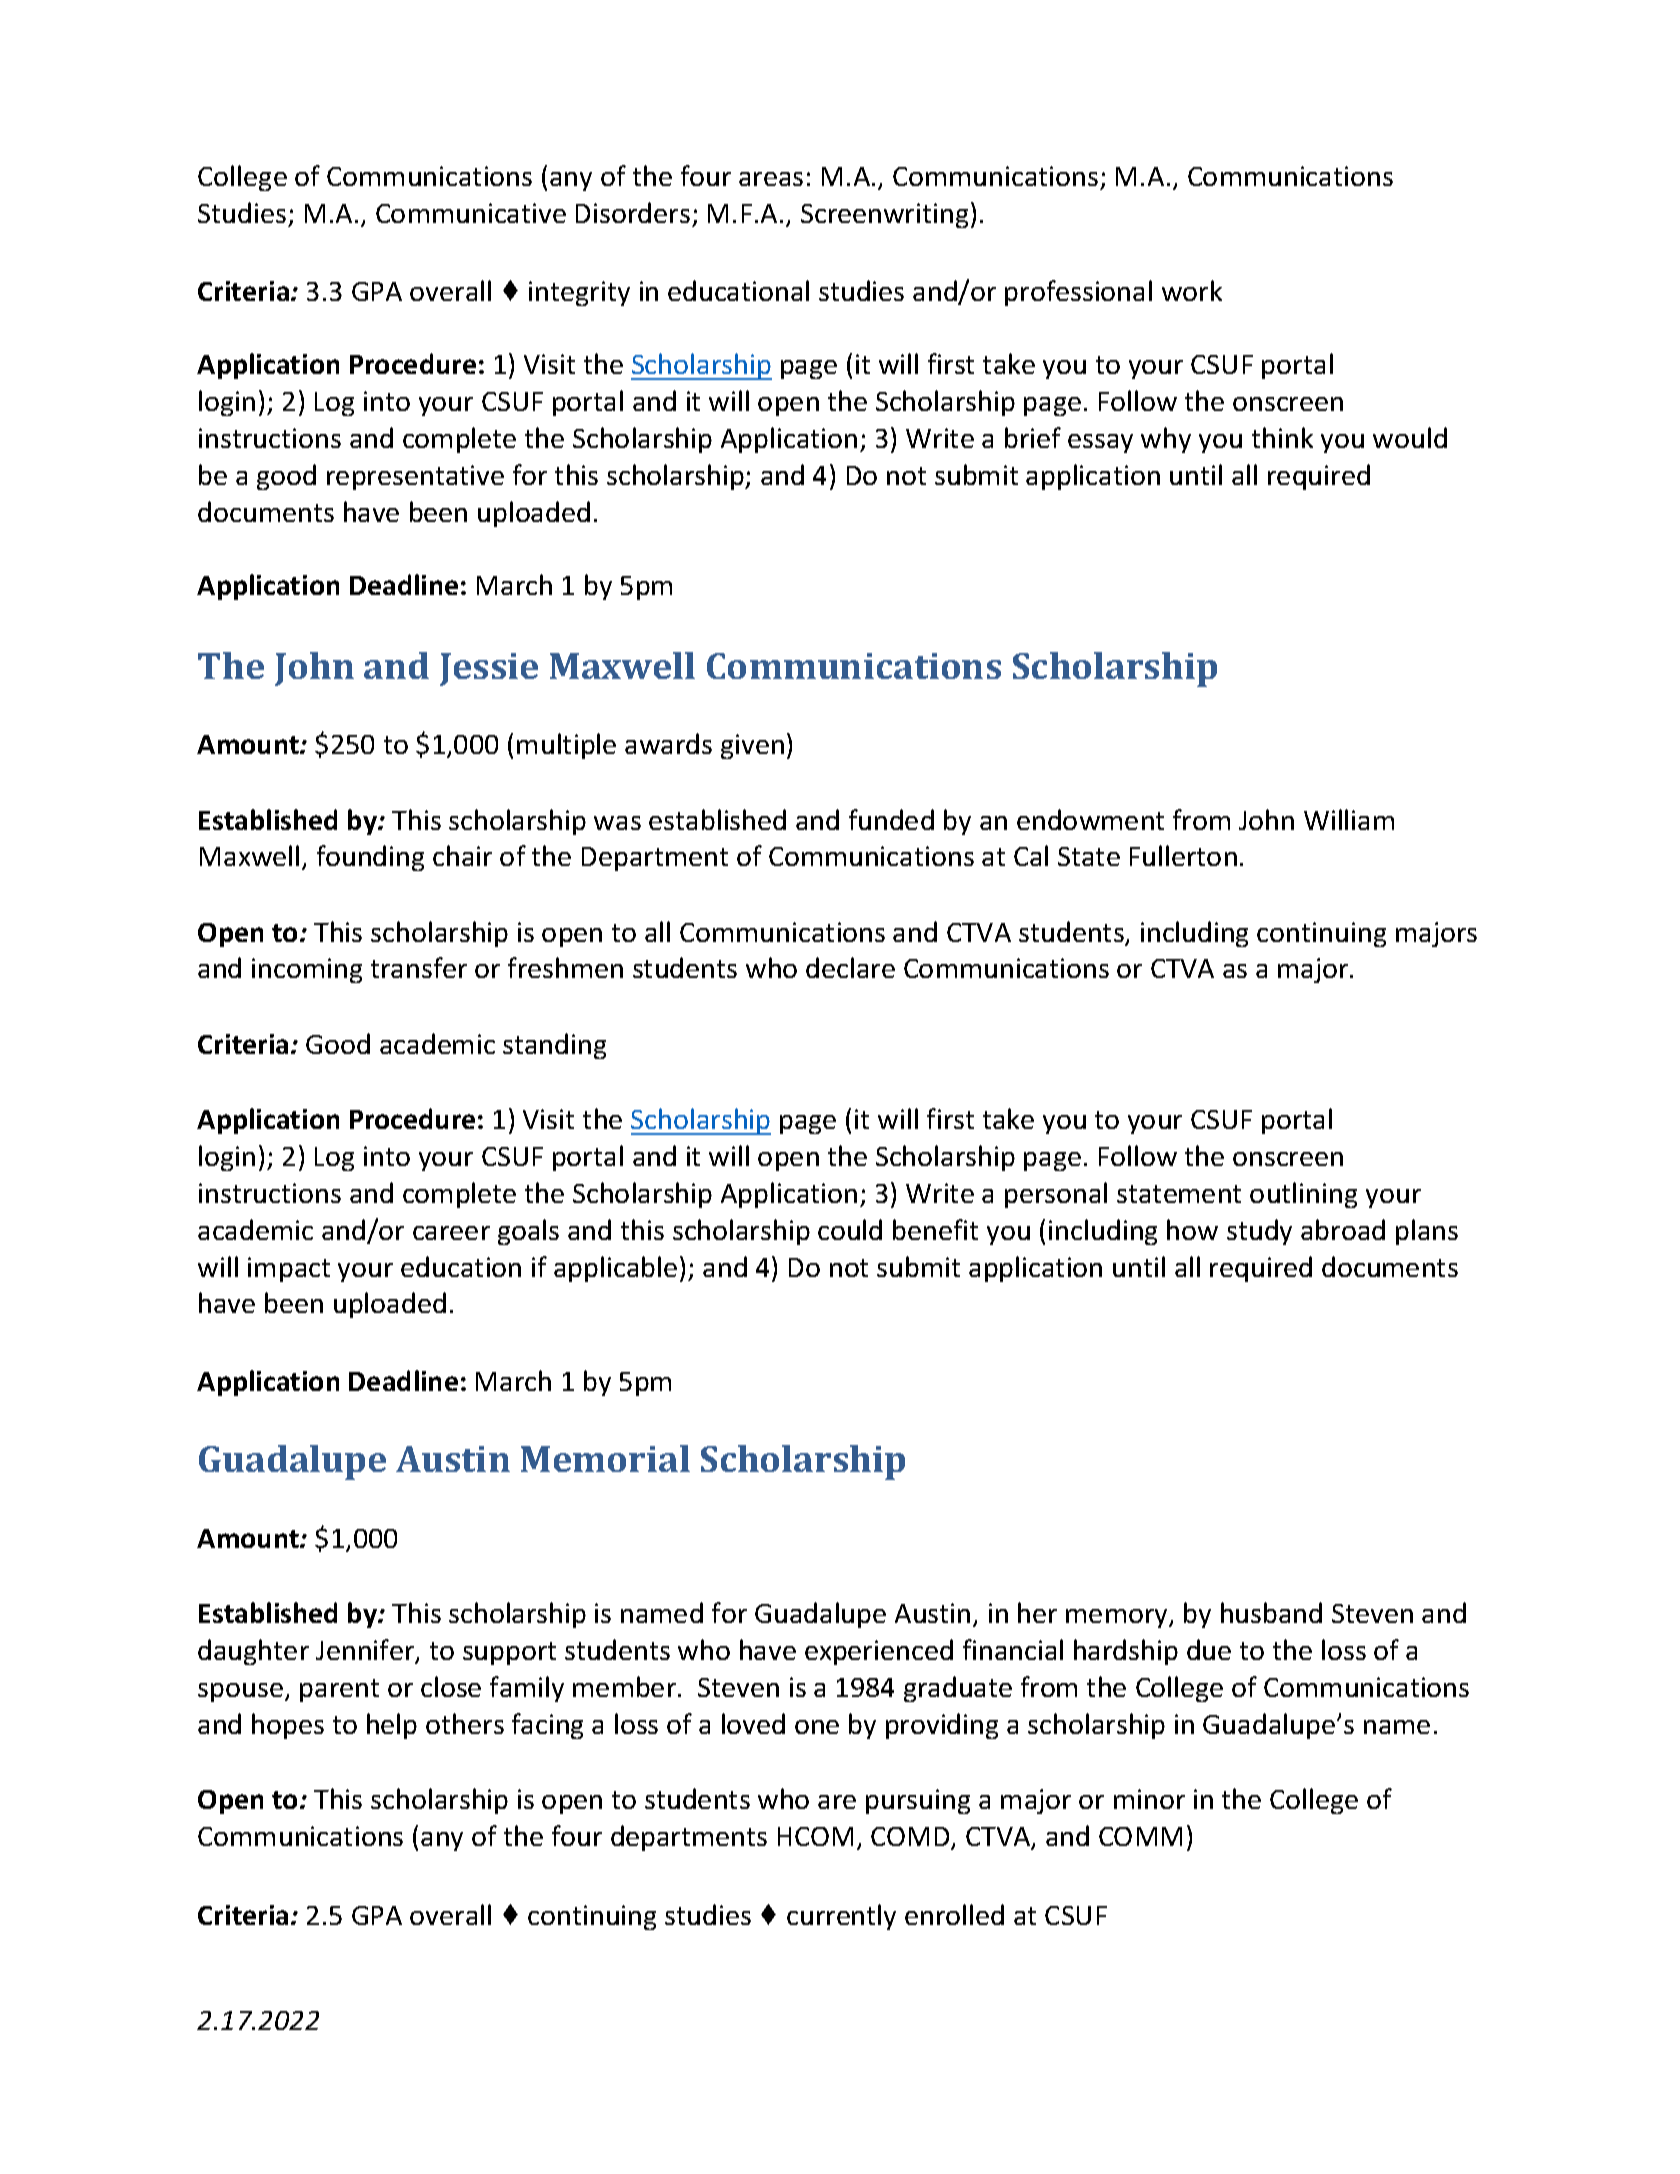 This screenshot has width=1680, height=2174. What do you see at coordinates (1192, 290) in the screenshot?
I see `work` at bounding box center [1192, 290].
